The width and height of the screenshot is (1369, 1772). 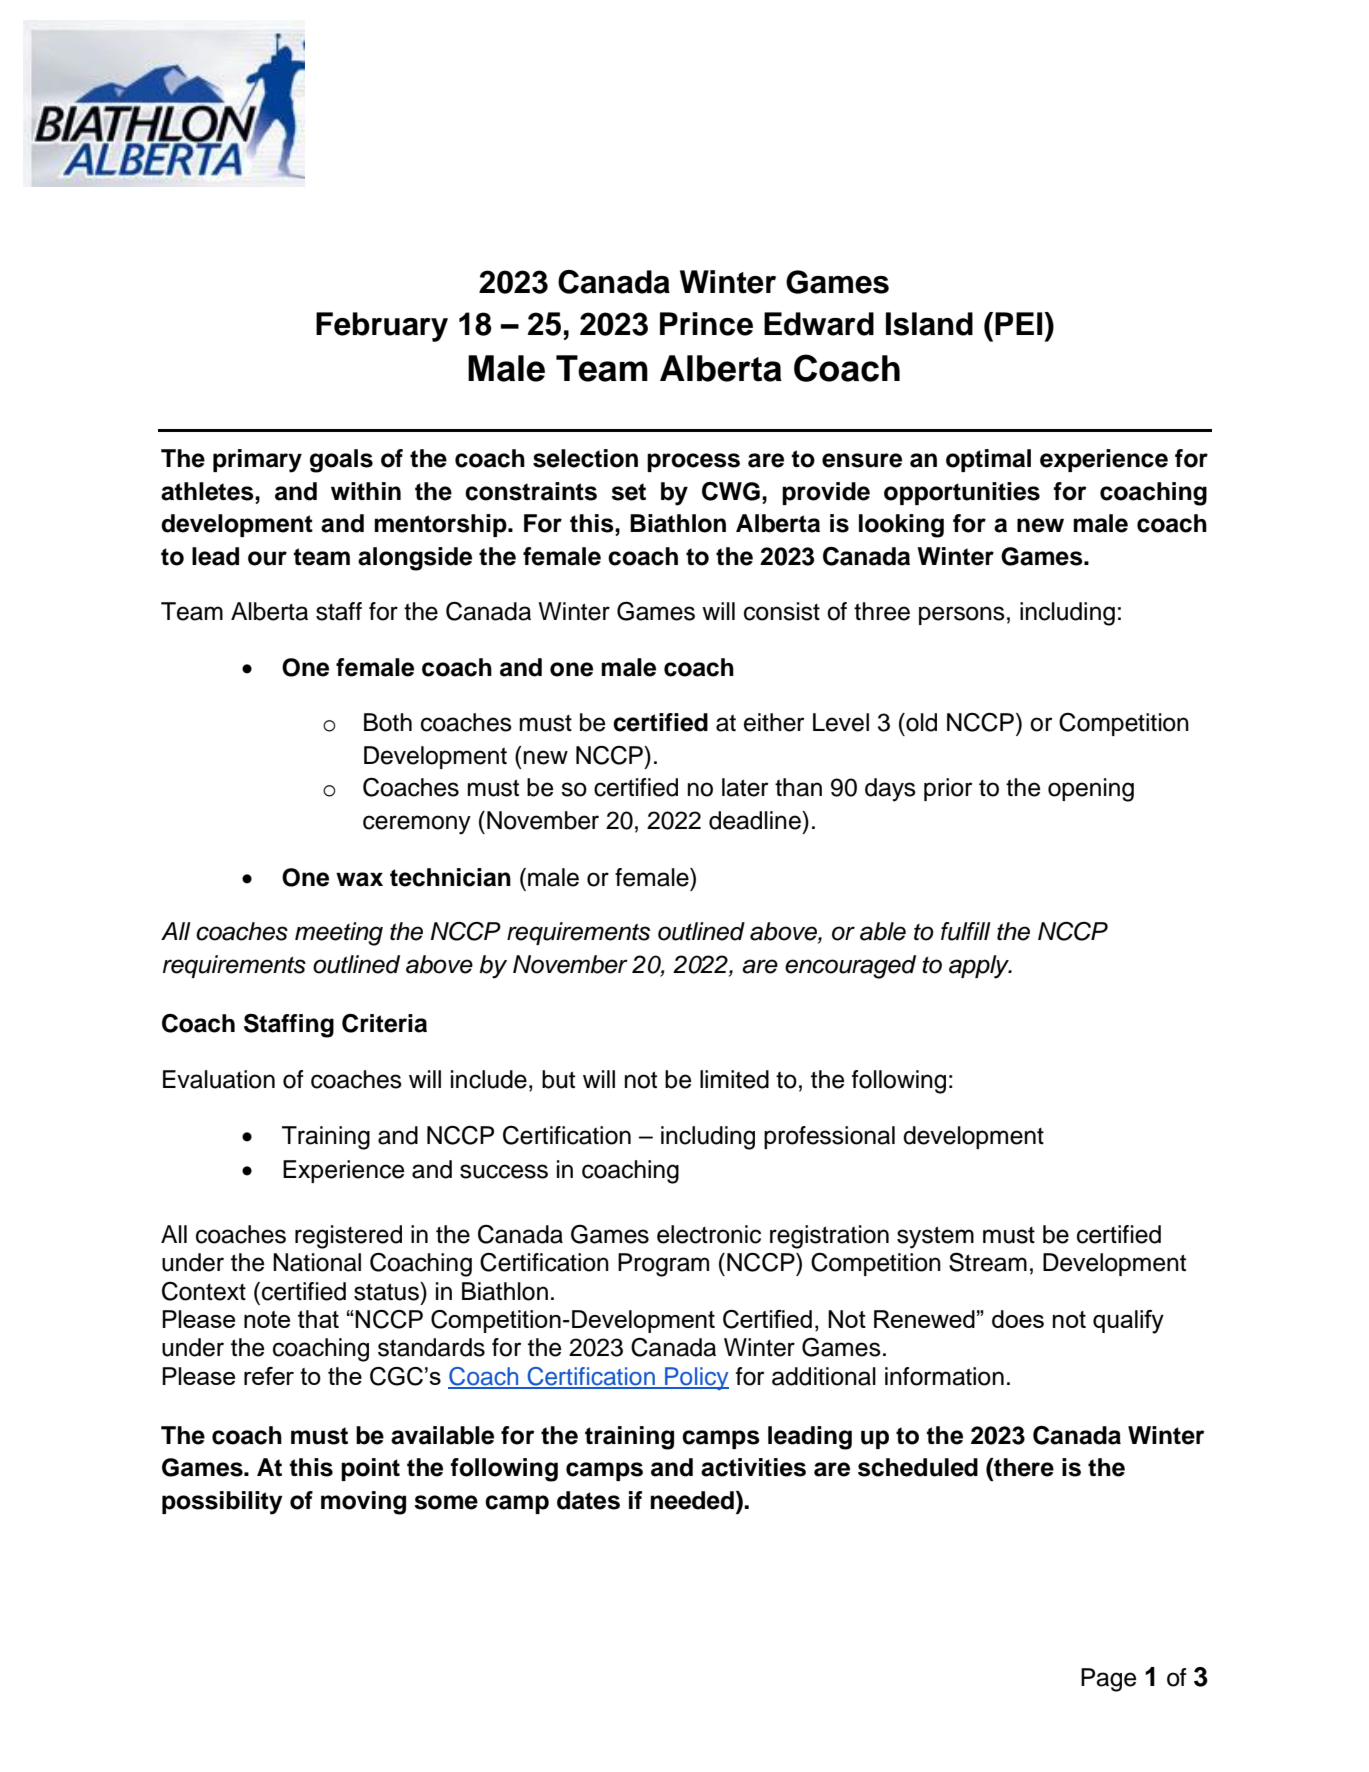 What do you see at coordinates (348, 1237) in the screenshot?
I see `registered` at bounding box center [348, 1237].
